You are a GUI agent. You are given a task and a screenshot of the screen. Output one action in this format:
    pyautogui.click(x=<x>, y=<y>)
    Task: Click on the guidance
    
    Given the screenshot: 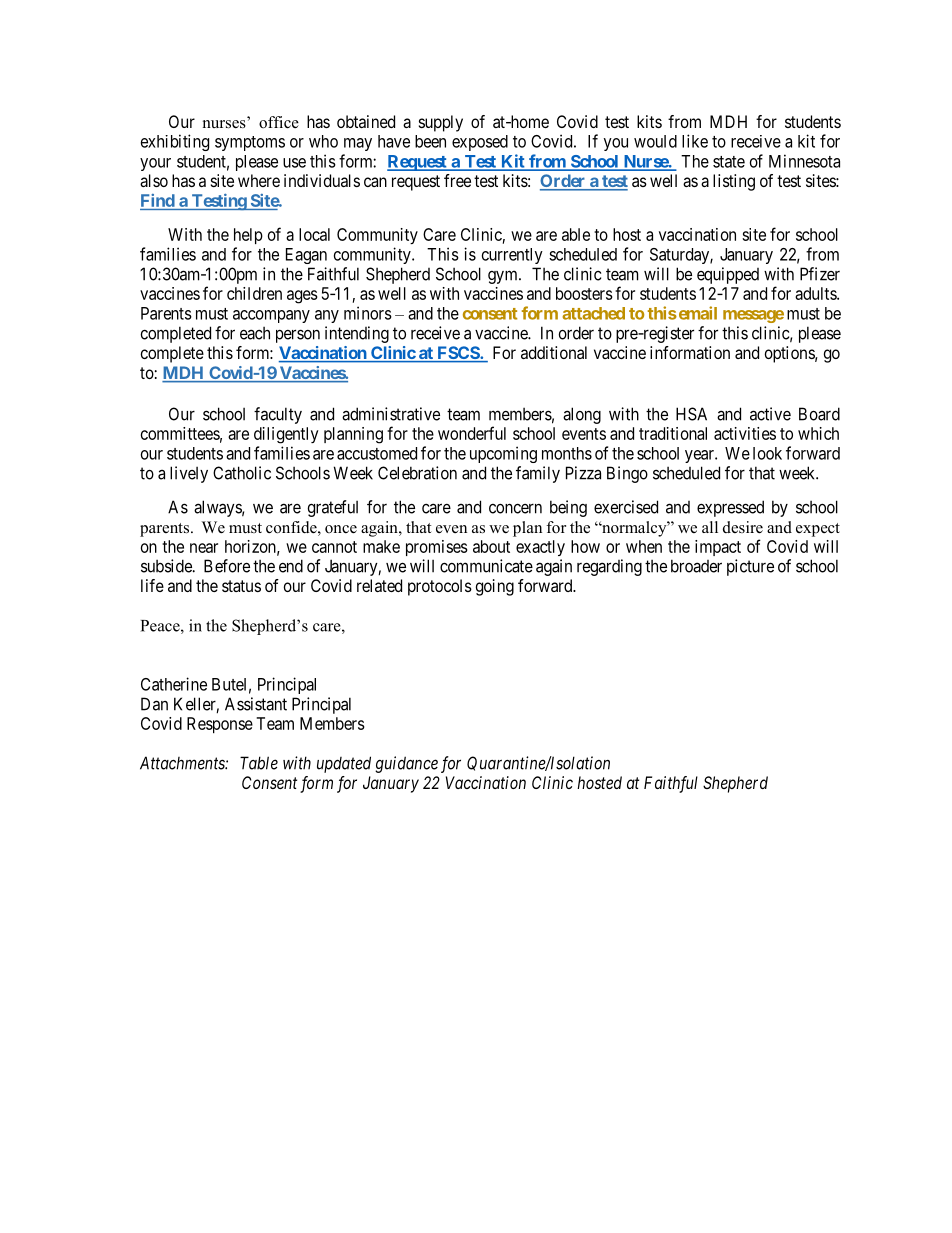 What is the action you would take?
    pyautogui.click(x=406, y=764)
